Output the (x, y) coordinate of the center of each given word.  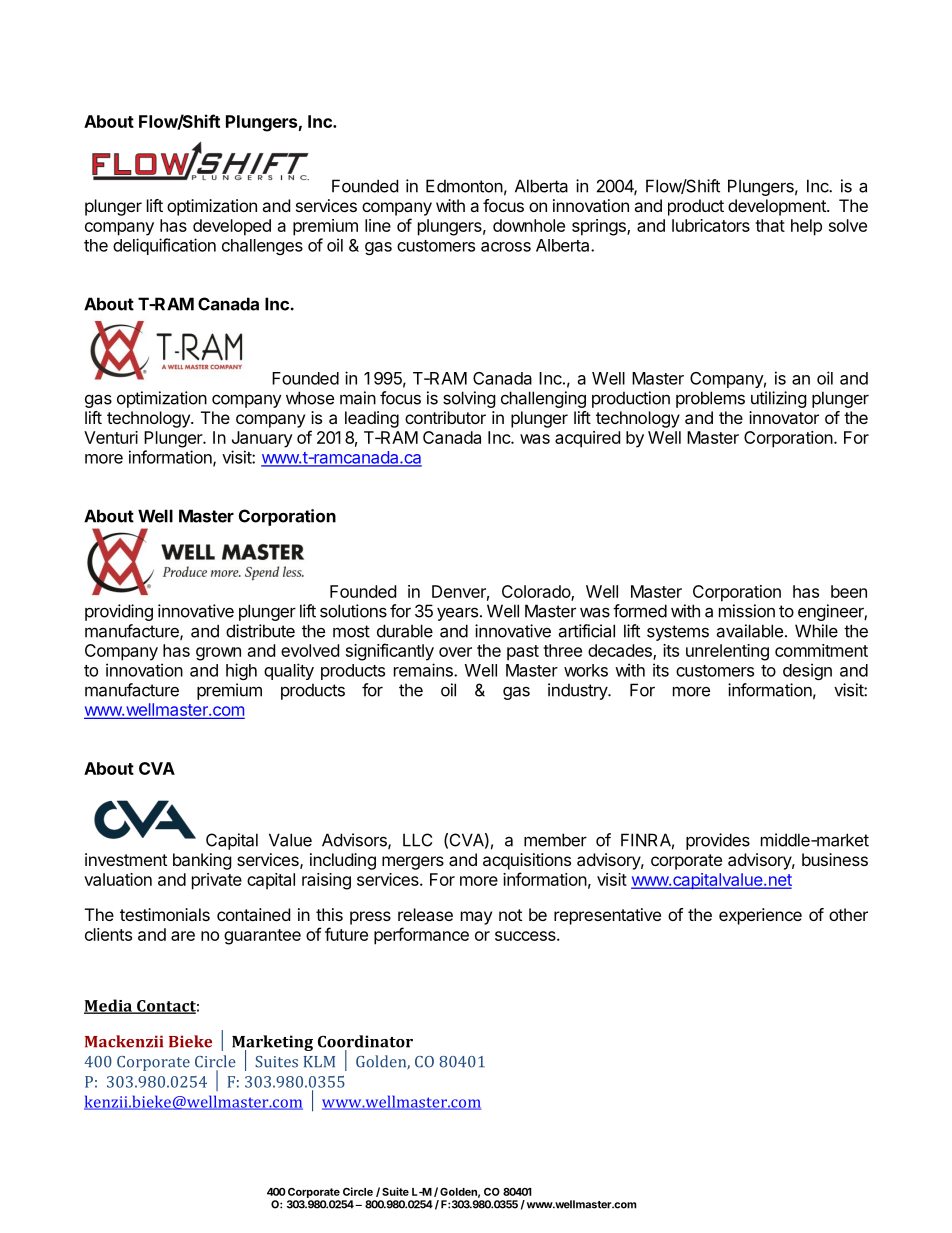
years (457, 614)
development (778, 207)
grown (218, 654)
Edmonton (464, 186)
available (749, 631)
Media (109, 1006)
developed (232, 227)
